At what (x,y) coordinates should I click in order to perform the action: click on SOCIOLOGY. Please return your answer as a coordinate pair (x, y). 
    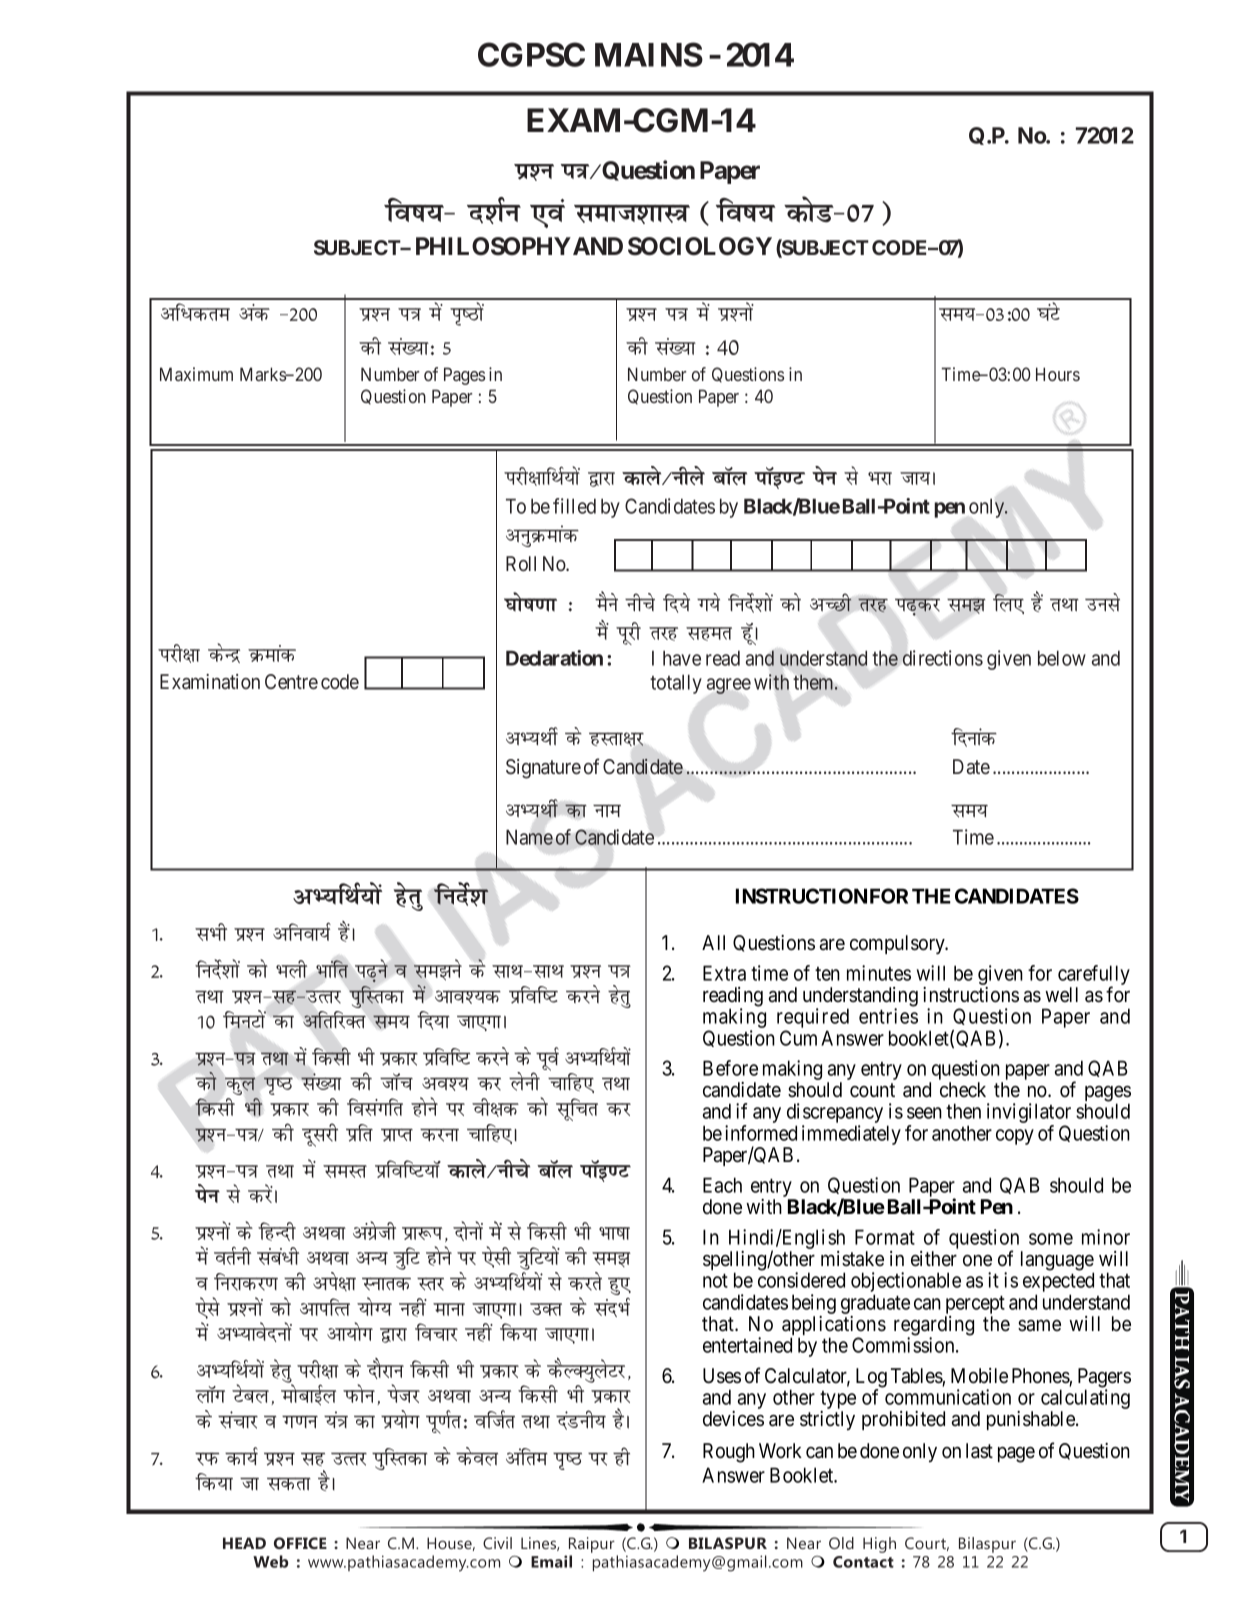
    Looking at the image, I should click on (700, 246).
